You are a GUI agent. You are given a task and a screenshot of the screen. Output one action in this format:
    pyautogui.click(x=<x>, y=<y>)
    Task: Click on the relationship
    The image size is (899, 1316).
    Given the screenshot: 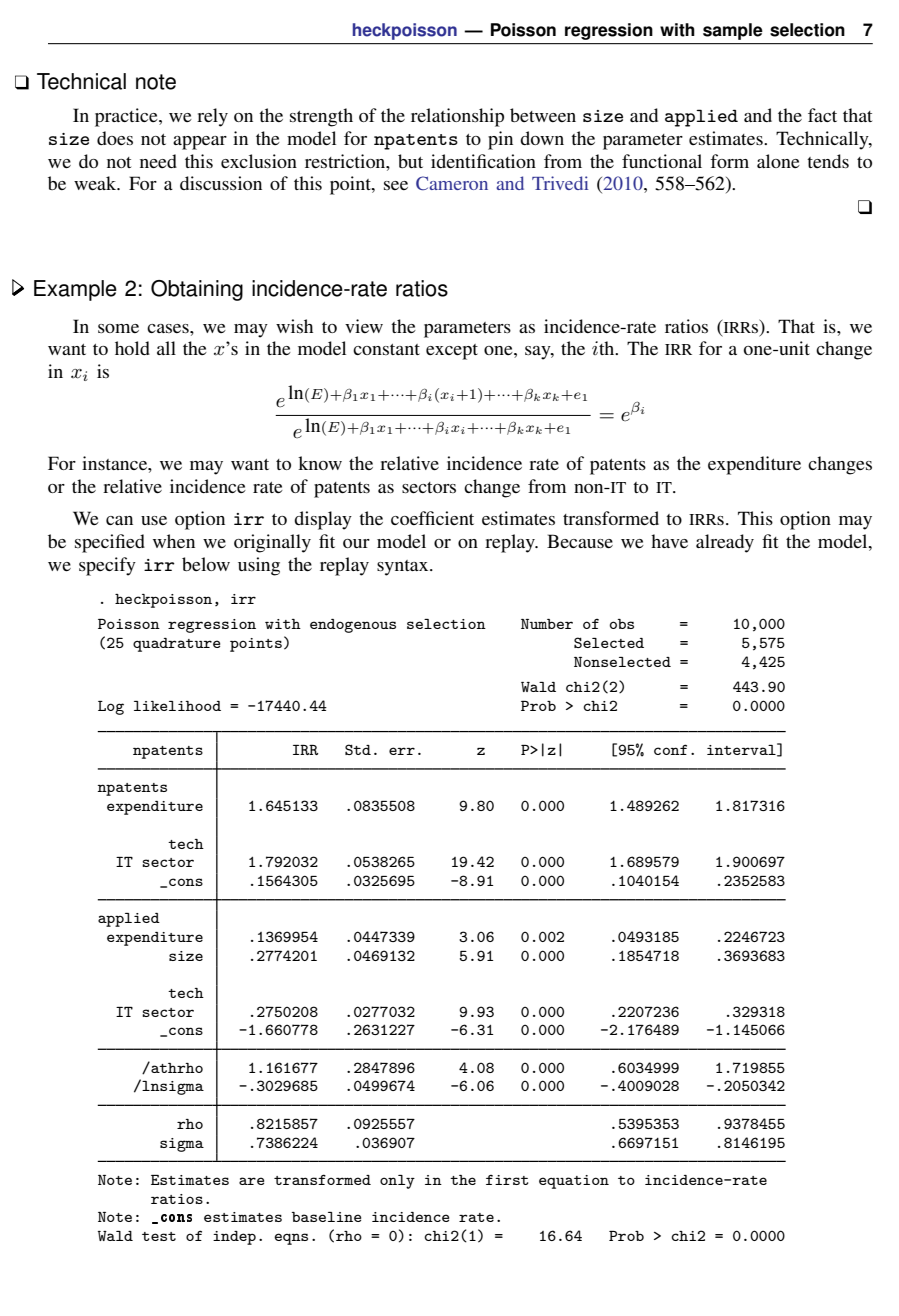 What is the action you would take?
    pyautogui.click(x=457, y=117)
